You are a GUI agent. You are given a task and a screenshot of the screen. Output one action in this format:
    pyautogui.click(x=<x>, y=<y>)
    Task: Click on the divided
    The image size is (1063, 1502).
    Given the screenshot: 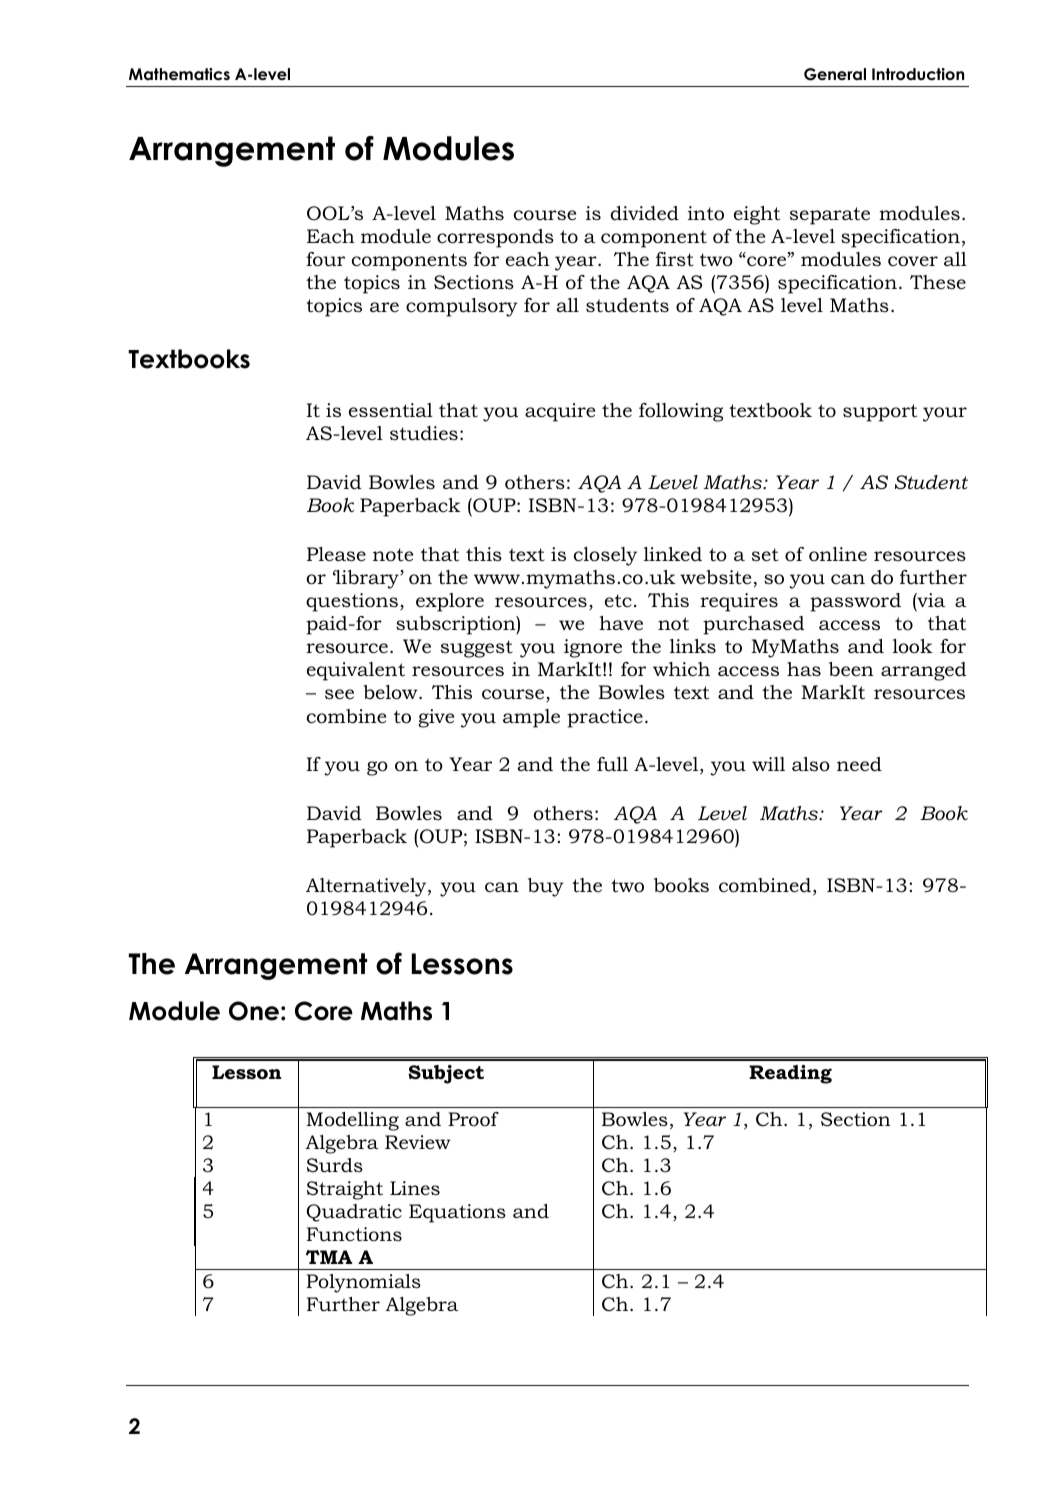 What is the action you would take?
    pyautogui.click(x=644, y=213)
